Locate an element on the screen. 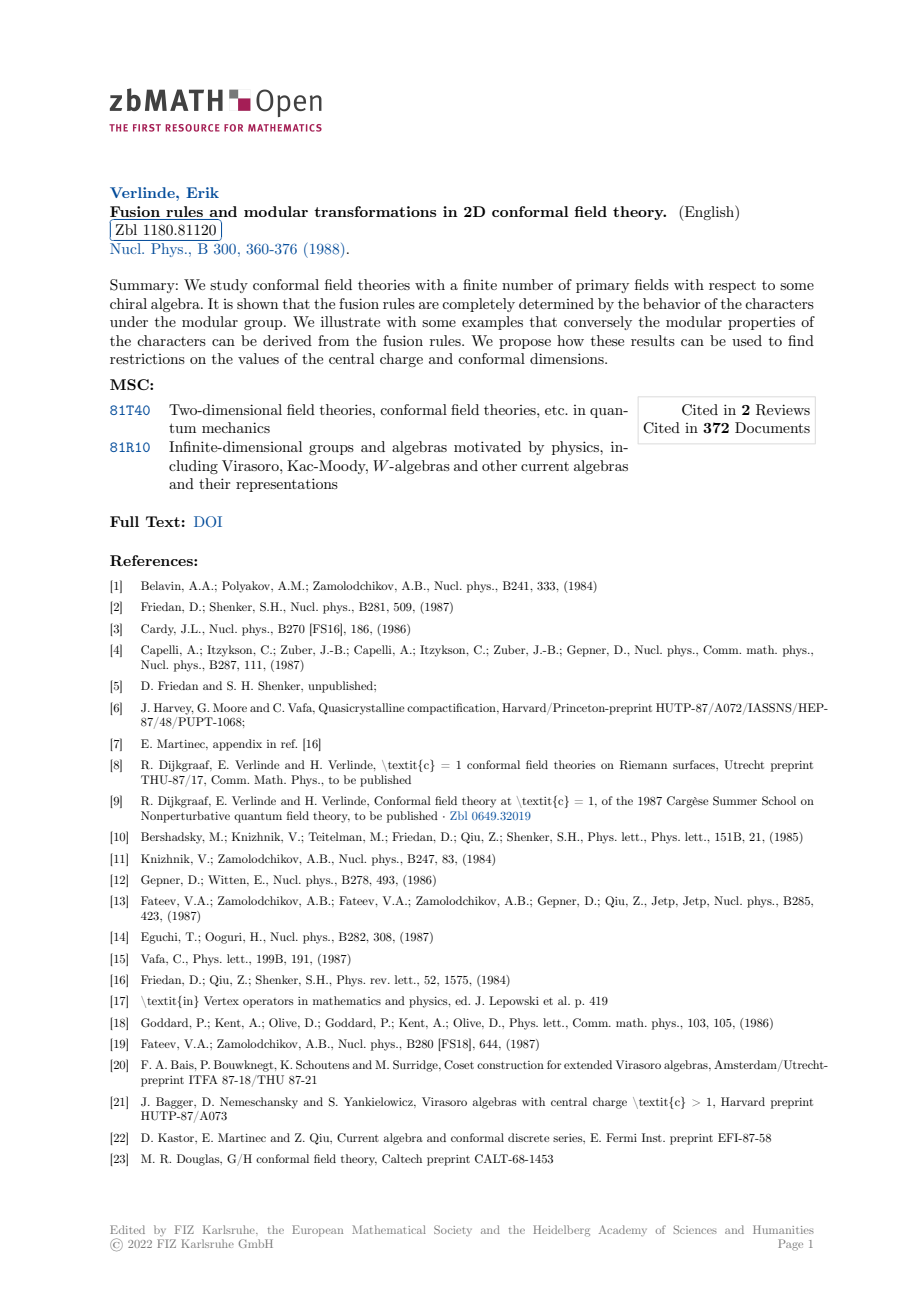 Image resolution: width=924 pixels, height=1308 pixels. Society is located at coordinates (453, 1230).
